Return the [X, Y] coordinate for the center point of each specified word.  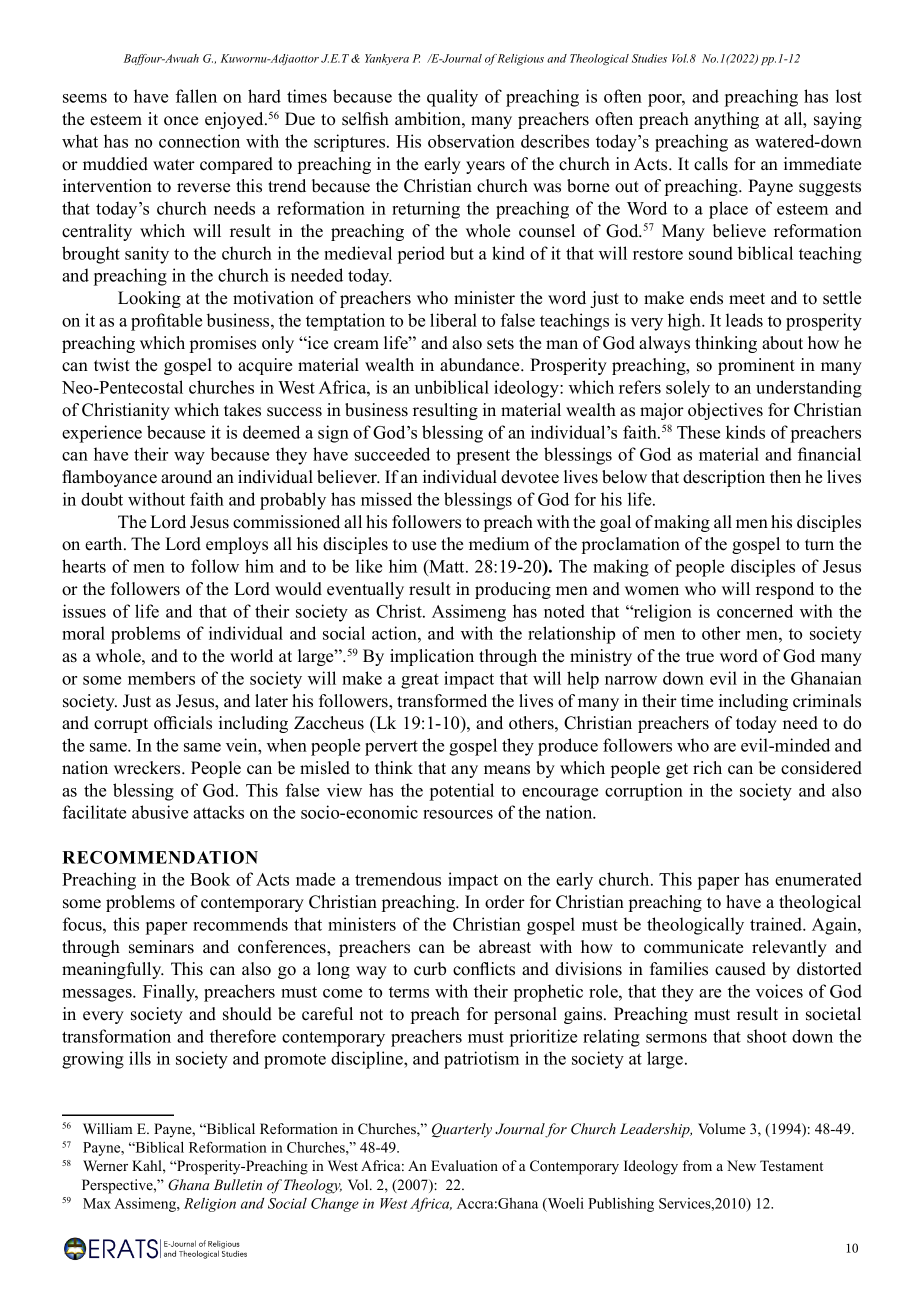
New [741, 1165]
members [161, 678]
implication [432, 657]
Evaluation [464, 1165]
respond [785, 590]
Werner [105, 1165]
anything [726, 120]
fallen [196, 96]
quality [452, 98]
